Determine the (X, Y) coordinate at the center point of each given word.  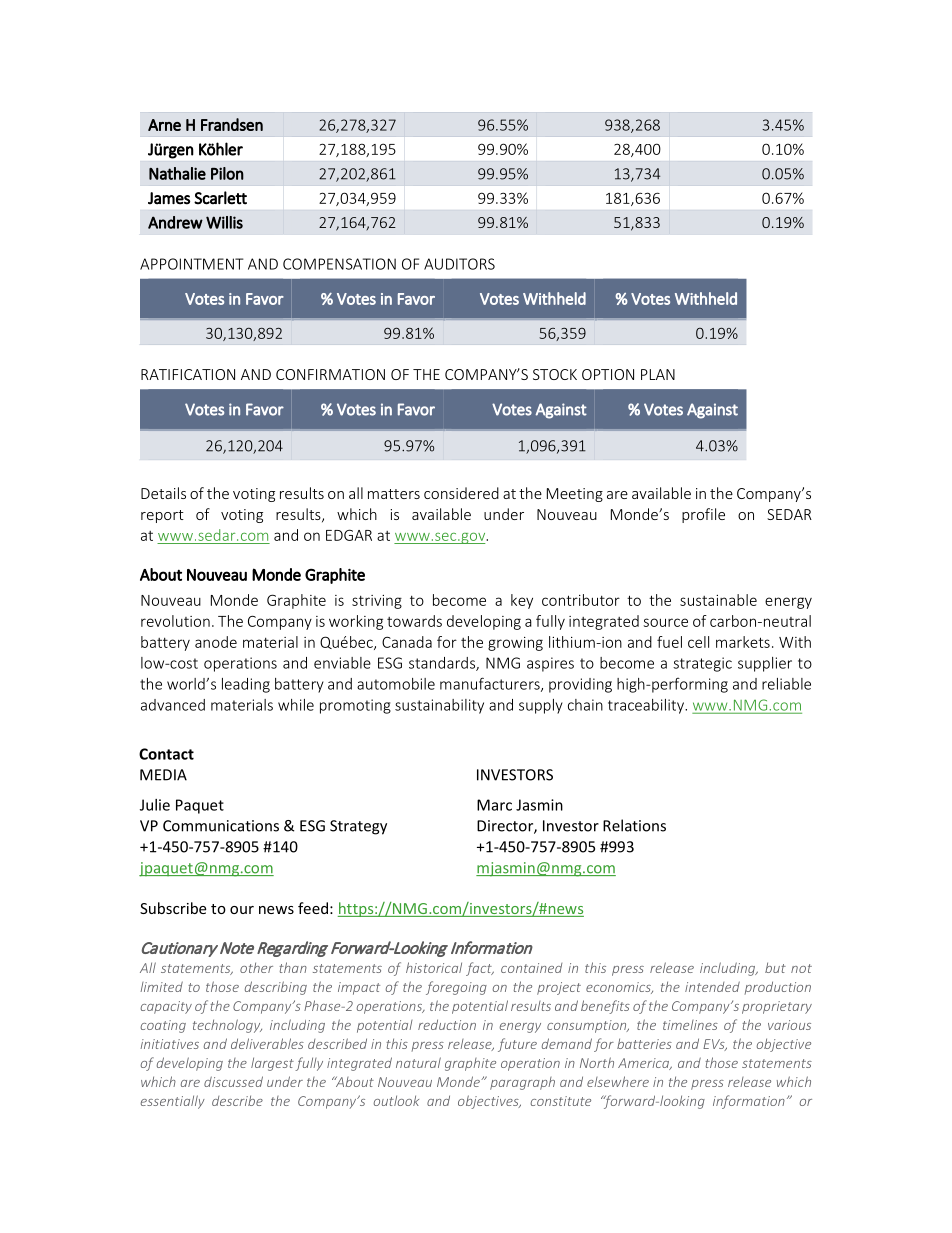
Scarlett (220, 198)
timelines (690, 1025)
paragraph (522, 1083)
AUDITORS (459, 264)
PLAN (658, 374)
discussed (233, 1081)
